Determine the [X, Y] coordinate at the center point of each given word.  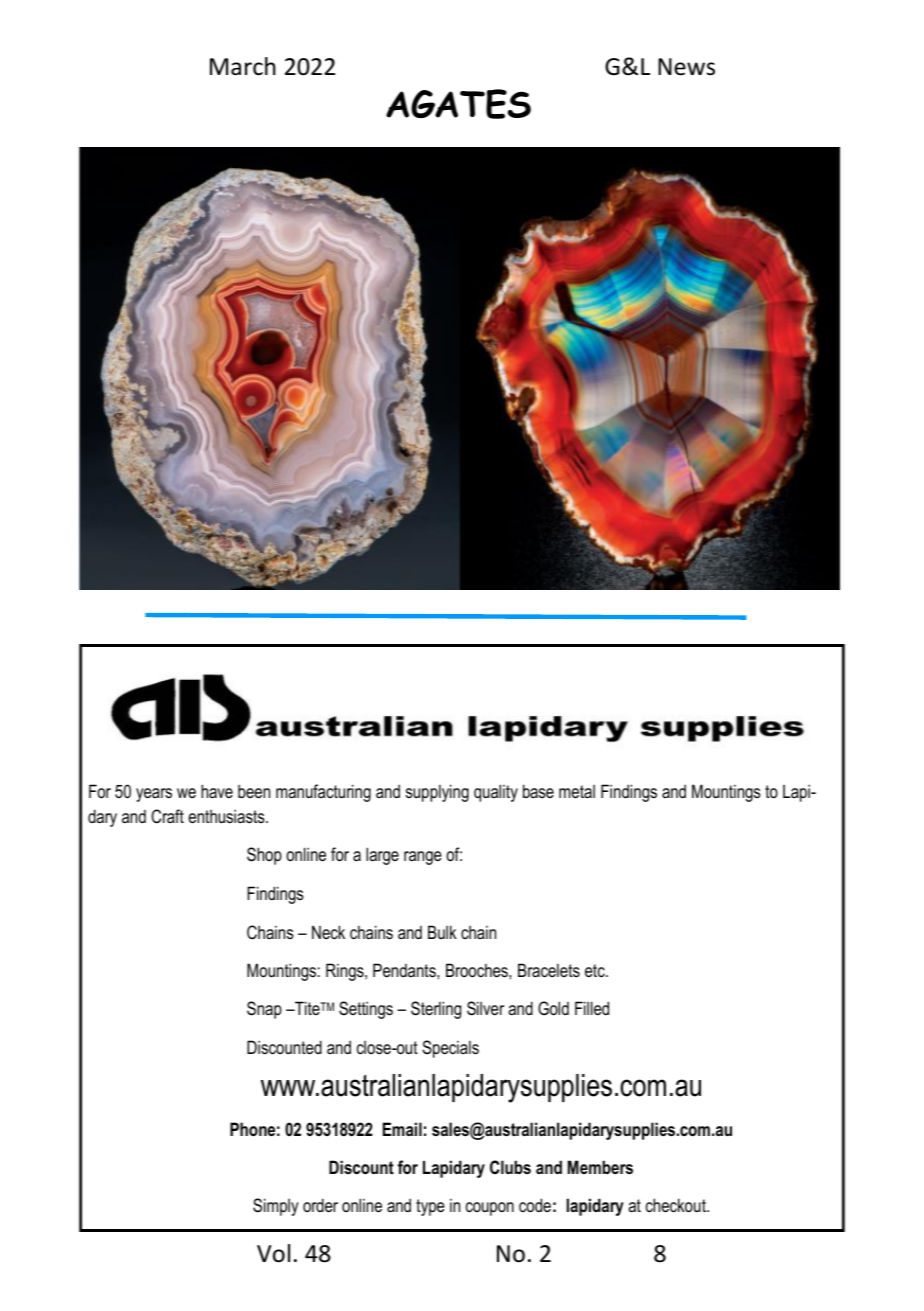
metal [577, 791]
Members [600, 1167]
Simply [276, 1207]
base [538, 791]
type [430, 1207]
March [243, 66]
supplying [437, 793]
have [217, 791]
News [686, 67]
